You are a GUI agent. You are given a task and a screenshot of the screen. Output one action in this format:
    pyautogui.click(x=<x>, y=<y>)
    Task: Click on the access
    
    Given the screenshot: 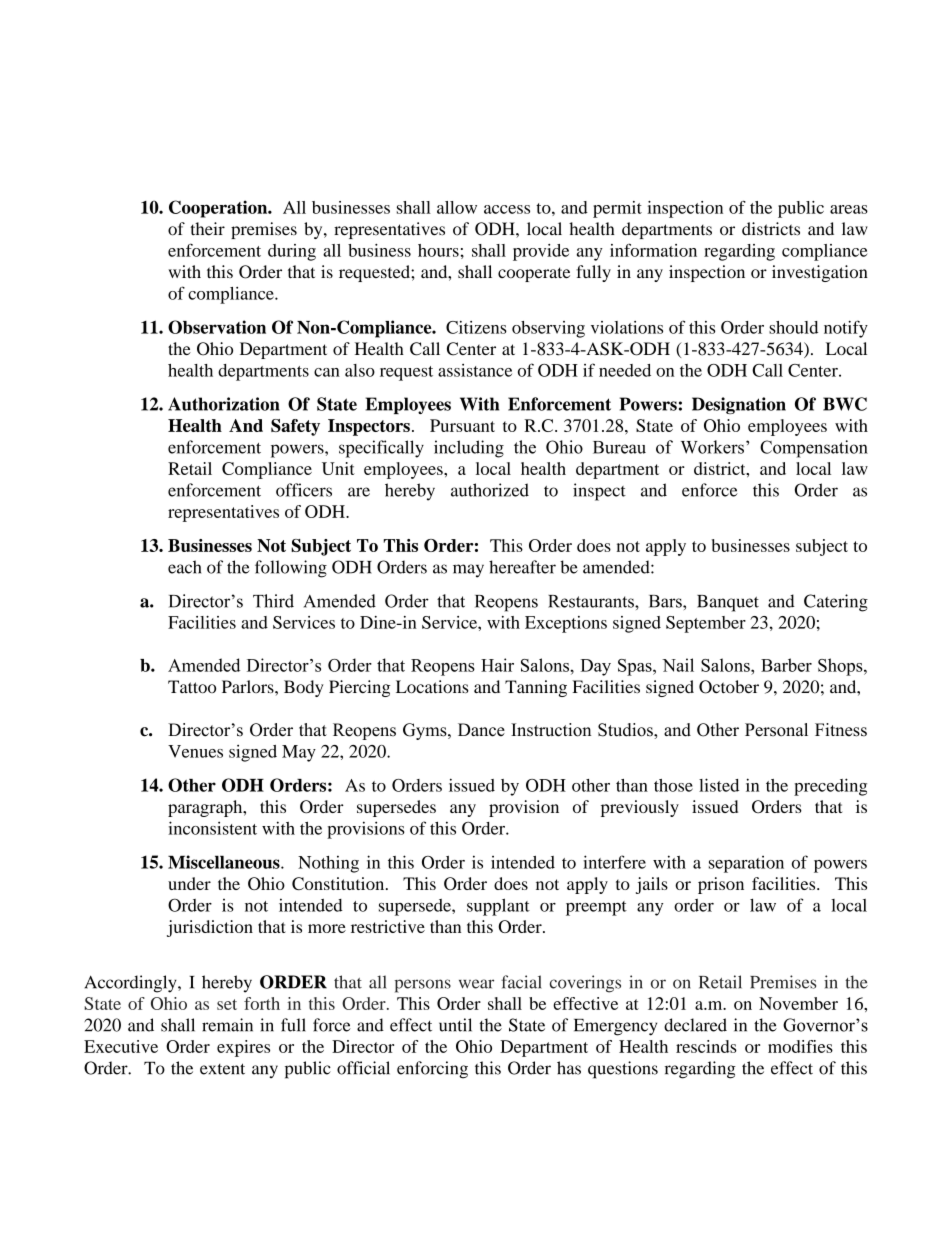 What is the action you would take?
    pyautogui.click(x=507, y=209)
